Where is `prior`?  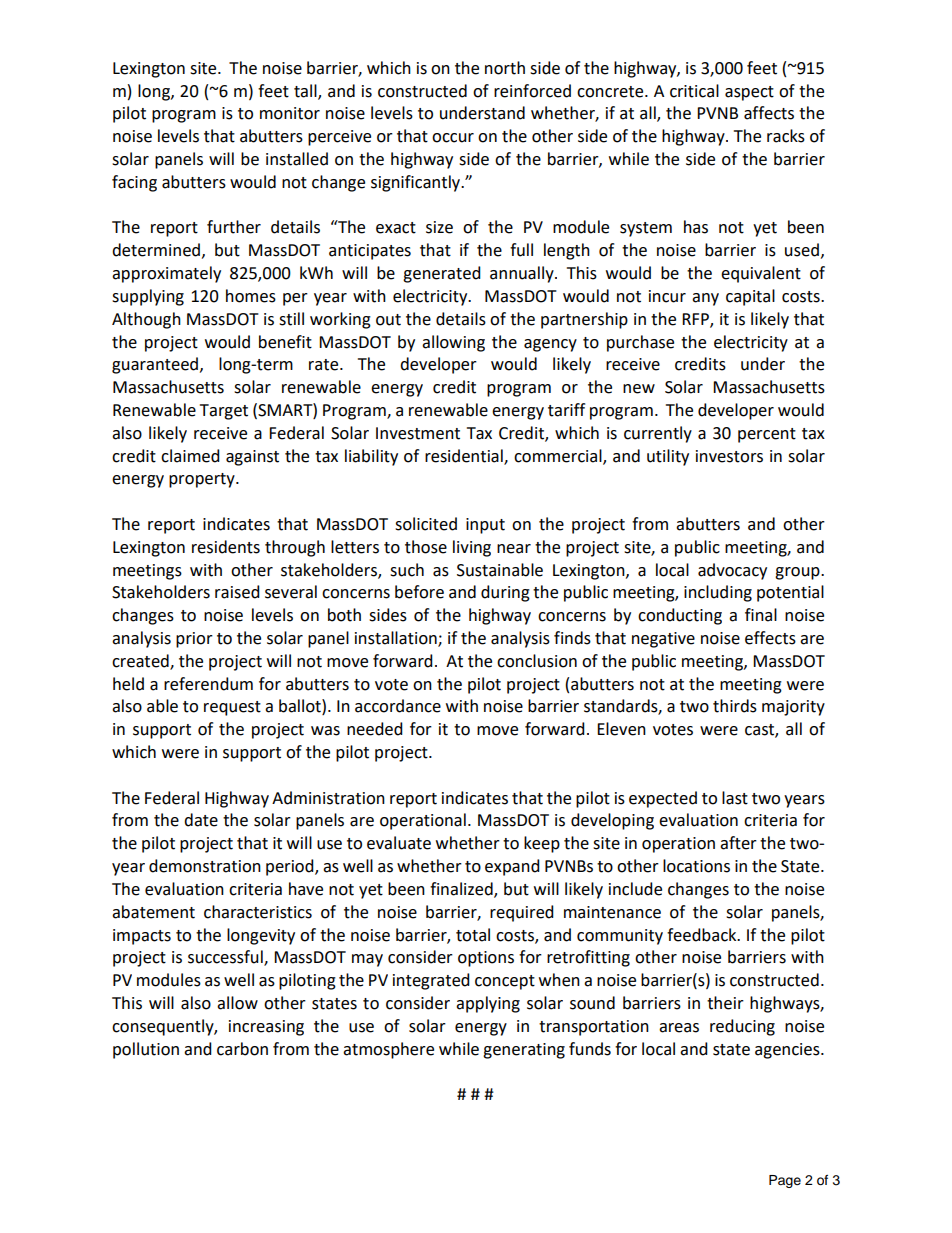 prior is located at coordinates (194, 640).
